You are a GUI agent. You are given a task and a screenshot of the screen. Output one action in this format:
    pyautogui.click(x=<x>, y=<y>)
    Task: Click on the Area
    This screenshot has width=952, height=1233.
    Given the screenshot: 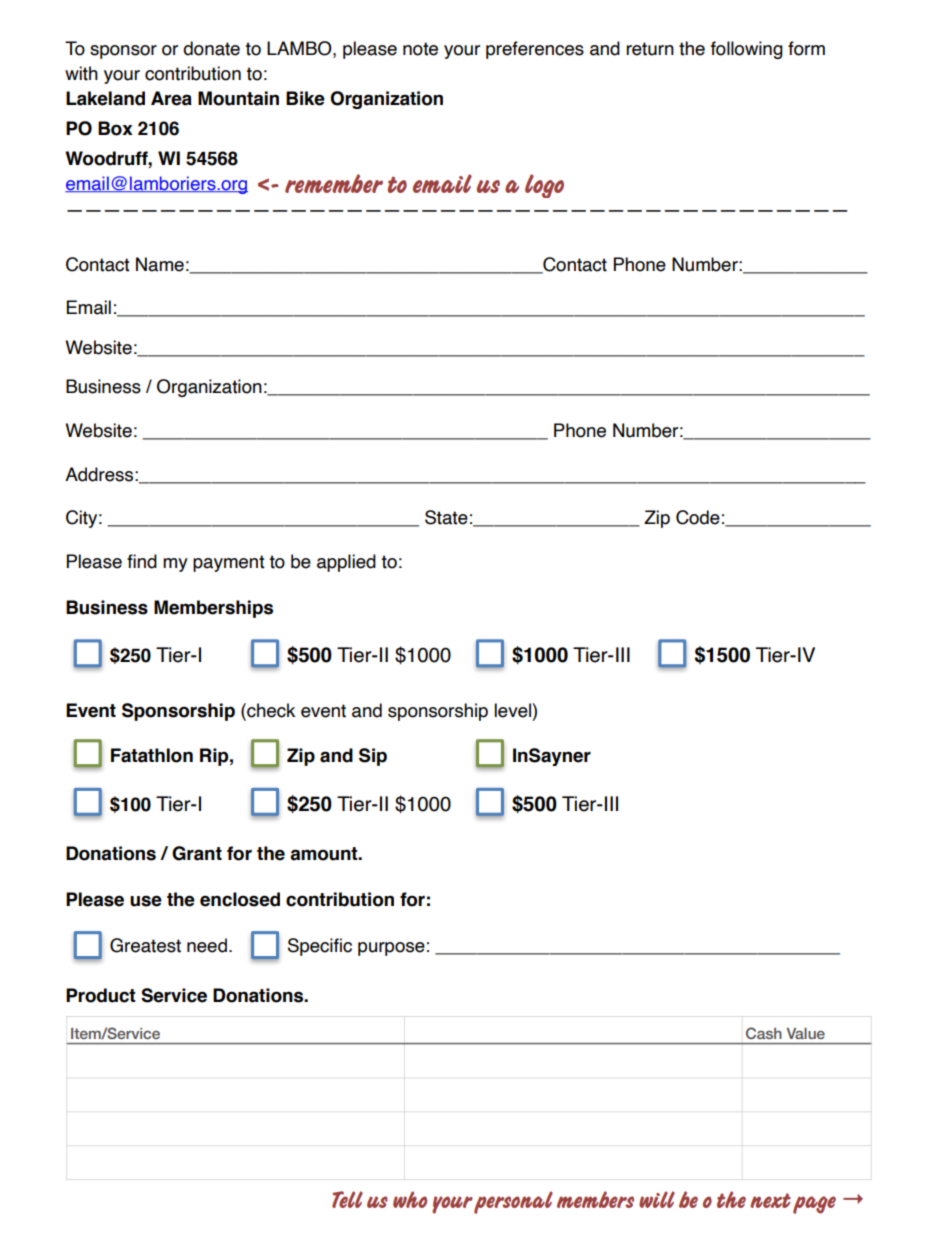 What is the action you would take?
    pyautogui.click(x=171, y=98)
